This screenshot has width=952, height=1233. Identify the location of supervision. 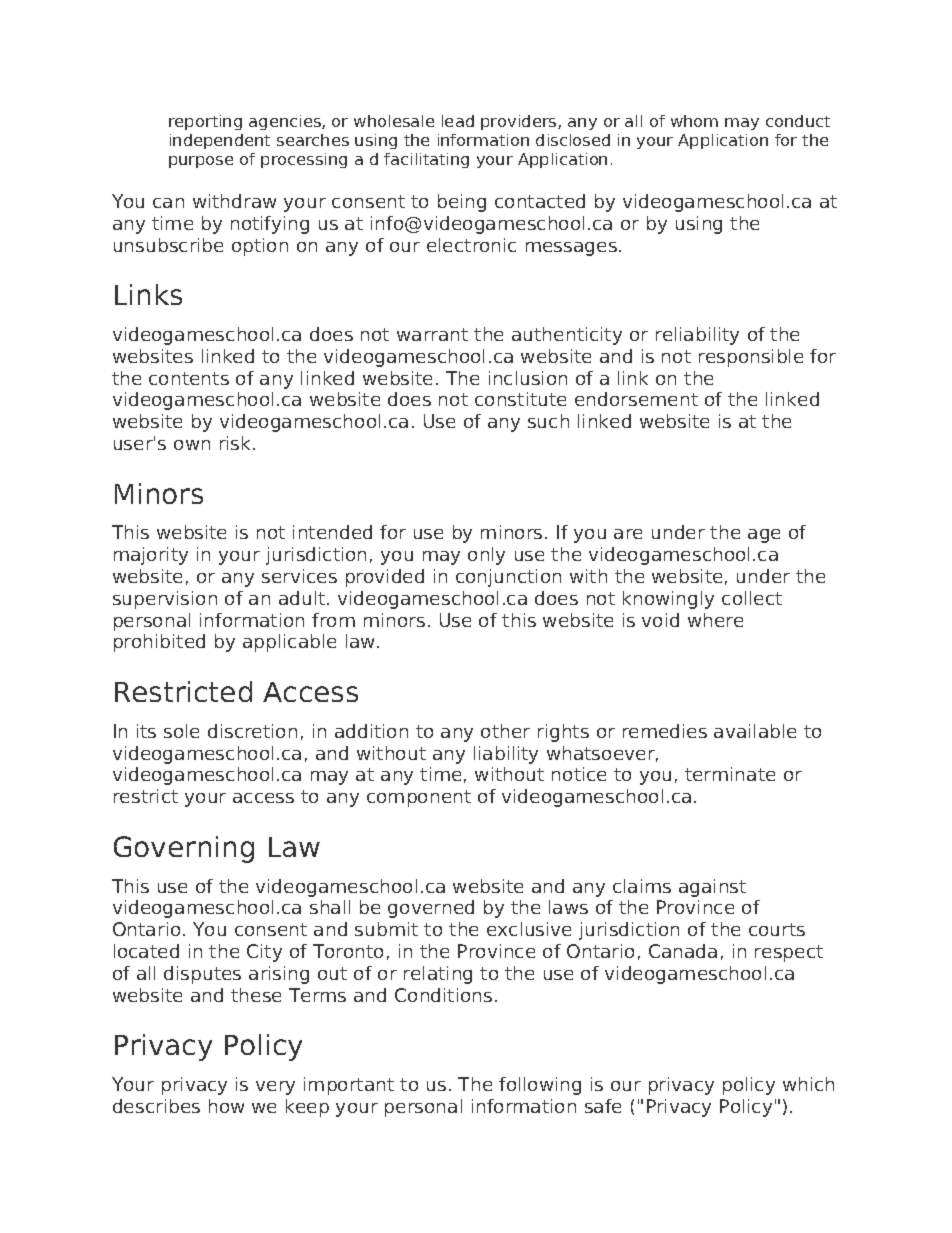
(165, 600).
